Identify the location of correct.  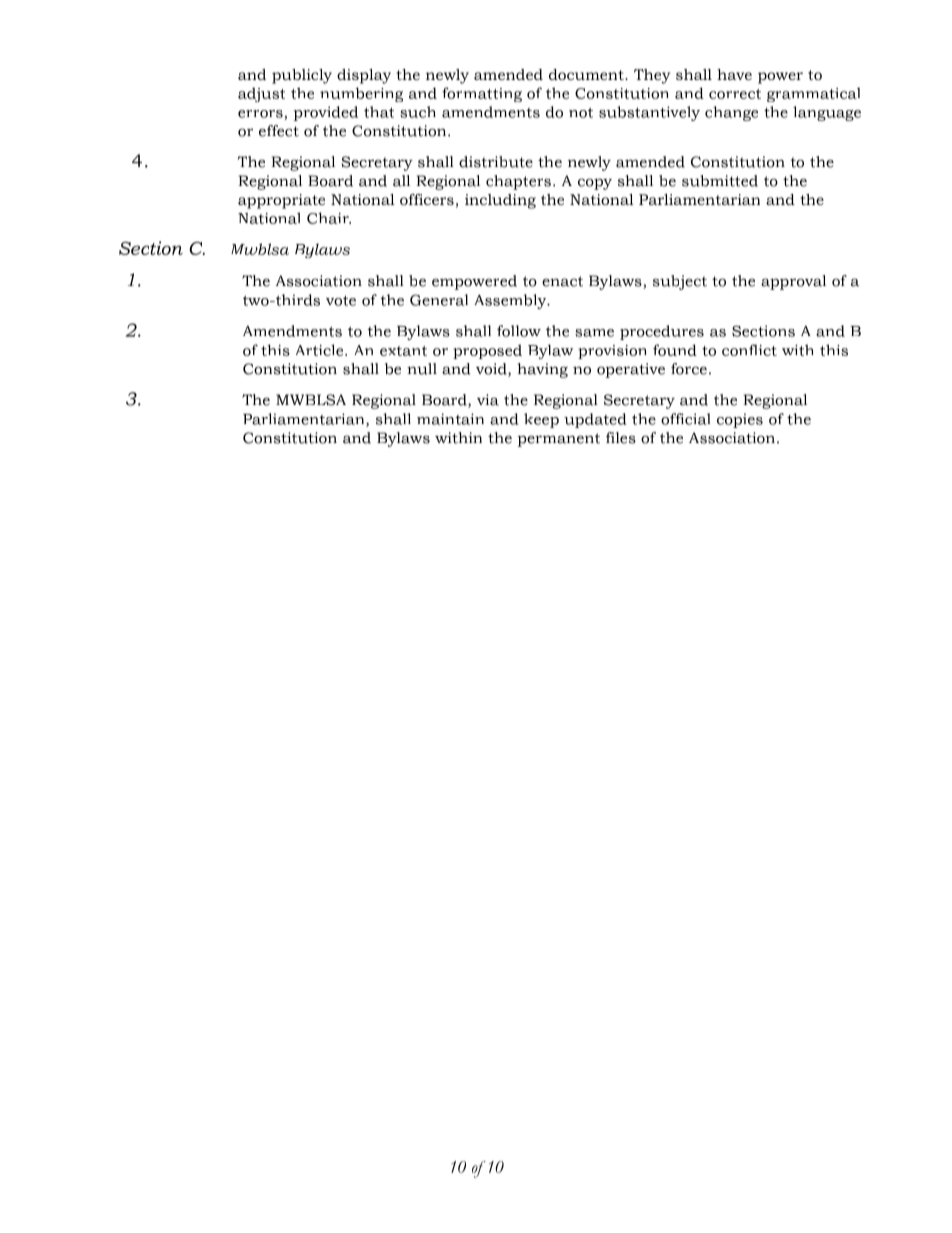
(735, 94).
